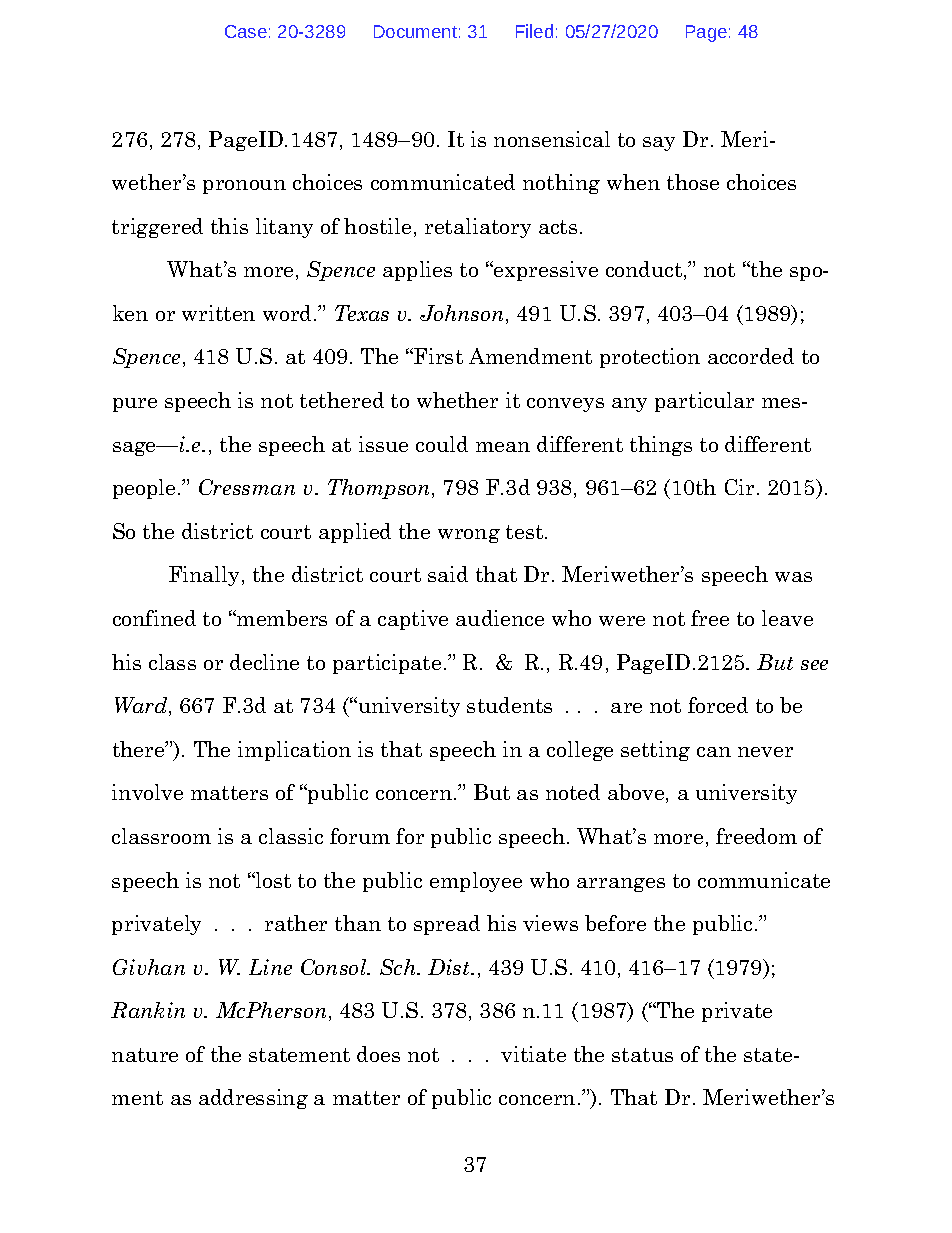  I want to click on say, so click(659, 144).
